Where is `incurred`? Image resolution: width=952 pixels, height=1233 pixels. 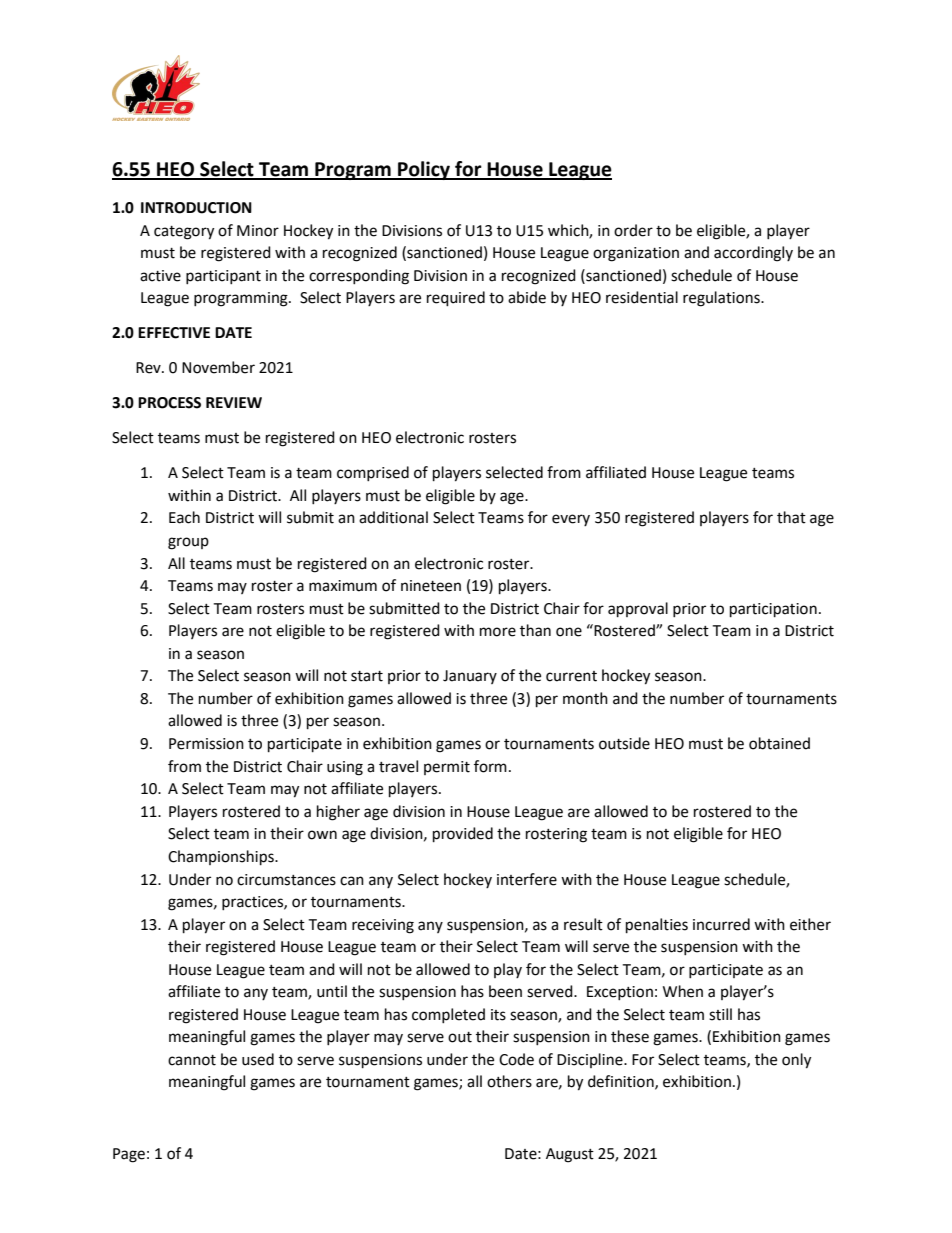
incurred is located at coordinates (721, 924).
